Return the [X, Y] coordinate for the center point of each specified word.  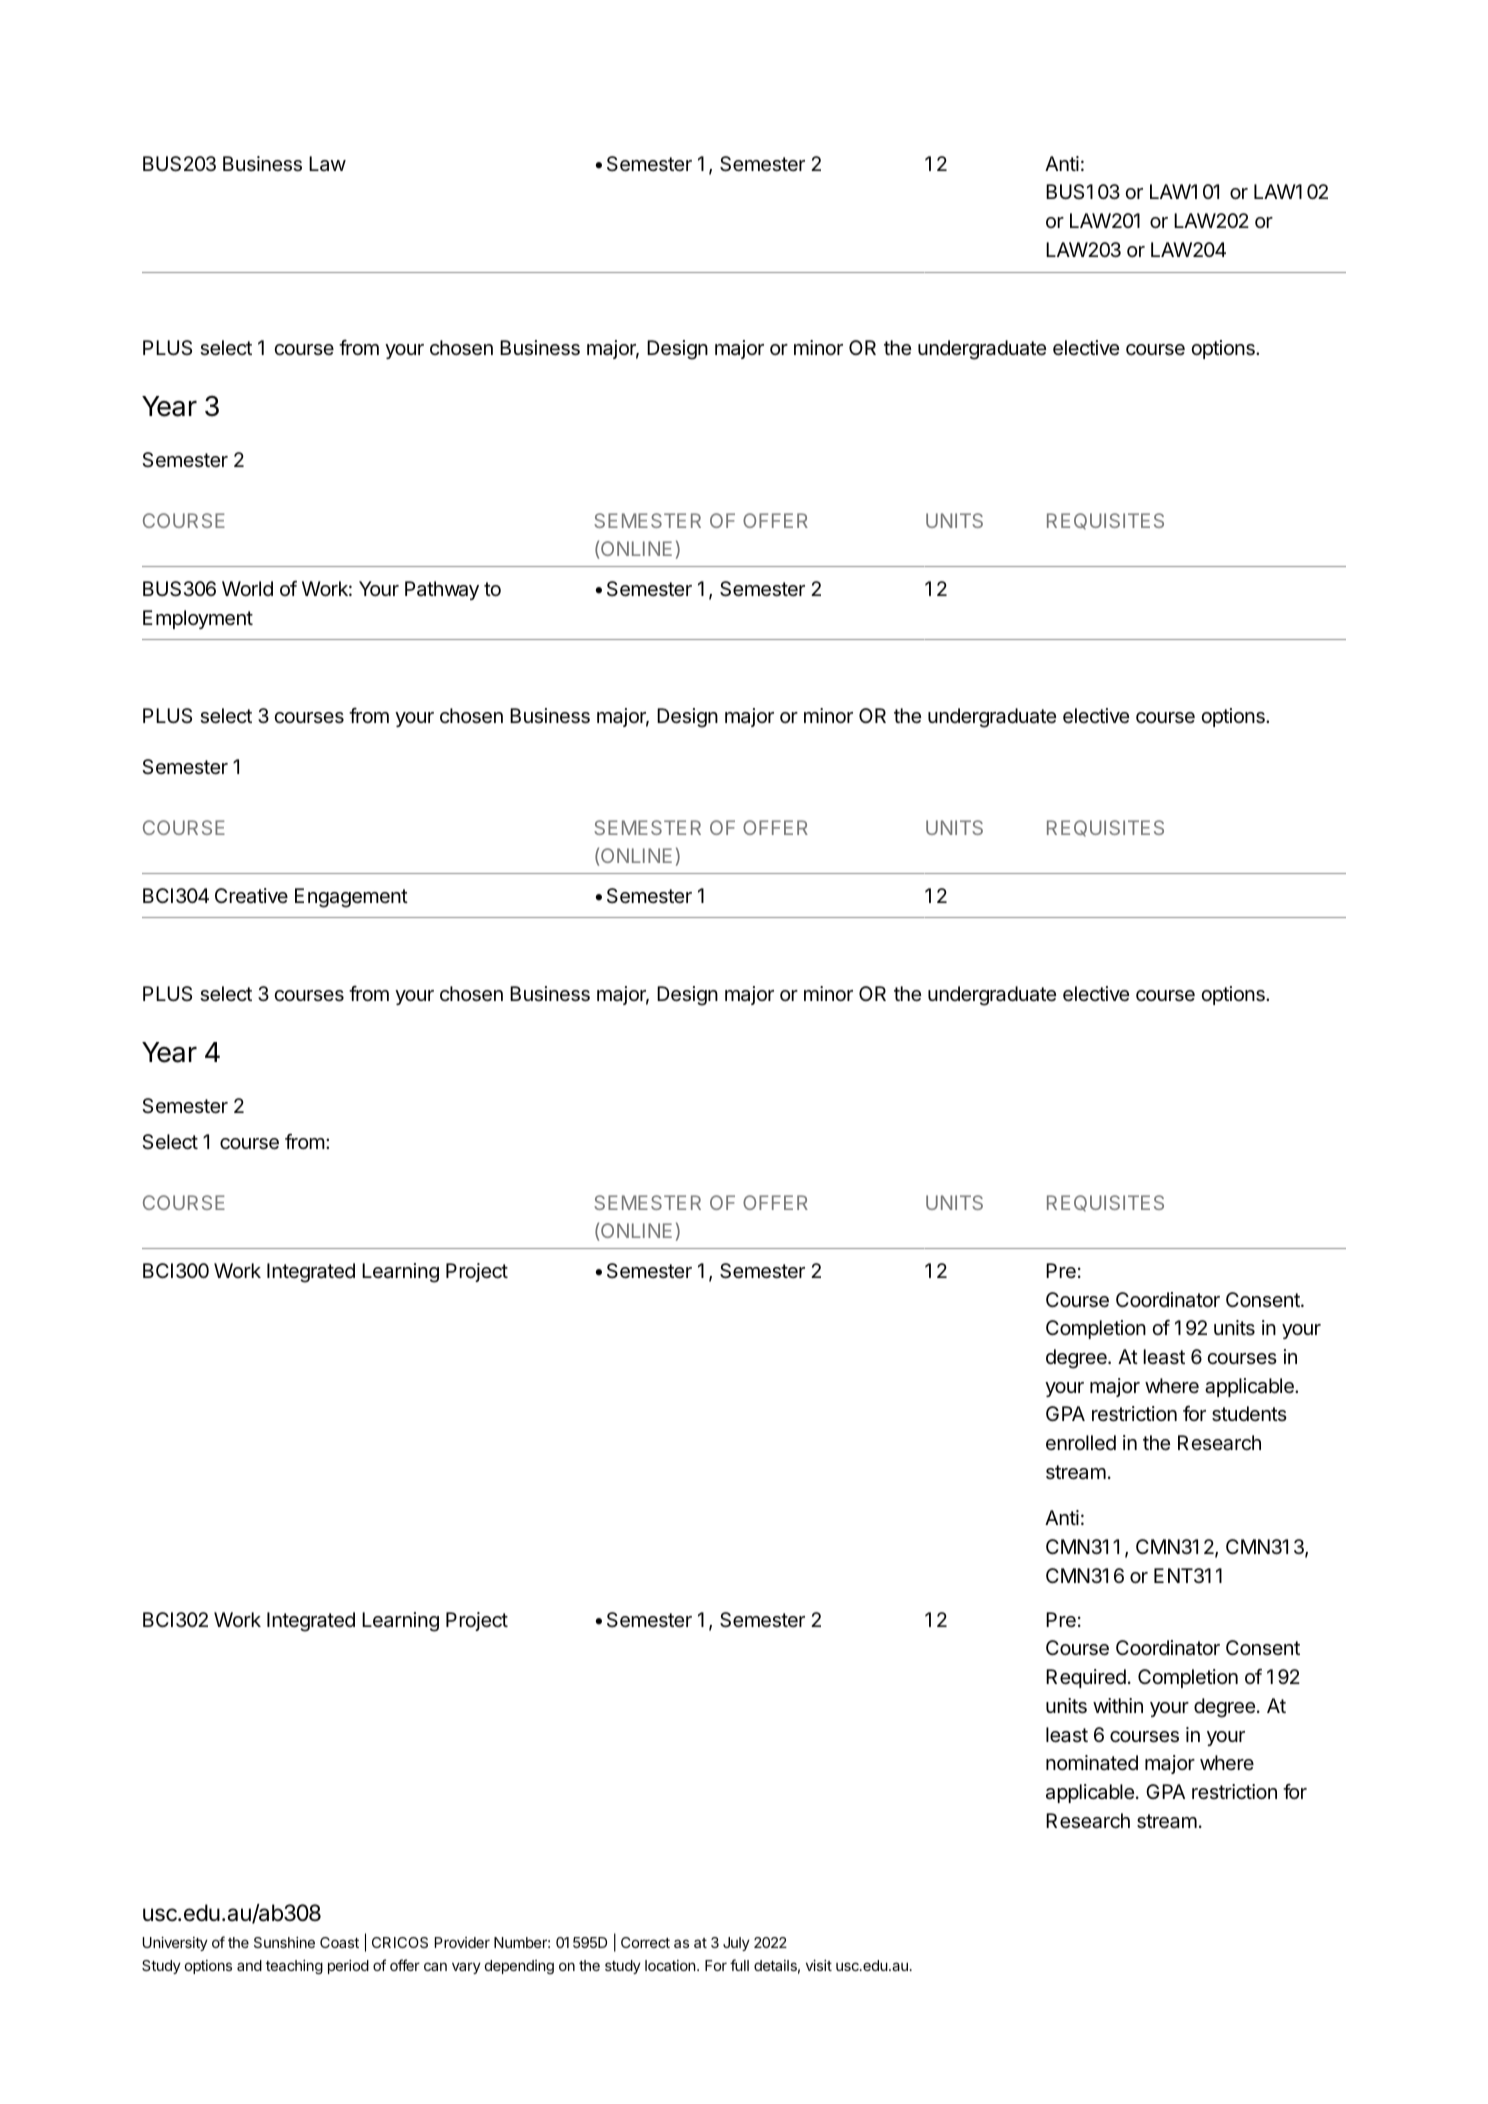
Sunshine [284, 1942]
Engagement [351, 898]
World [247, 588]
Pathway [442, 590]
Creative [251, 896]
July [736, 1944]
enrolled [1081, 1442]
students [1249, 1414]
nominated [1092, 1763]
